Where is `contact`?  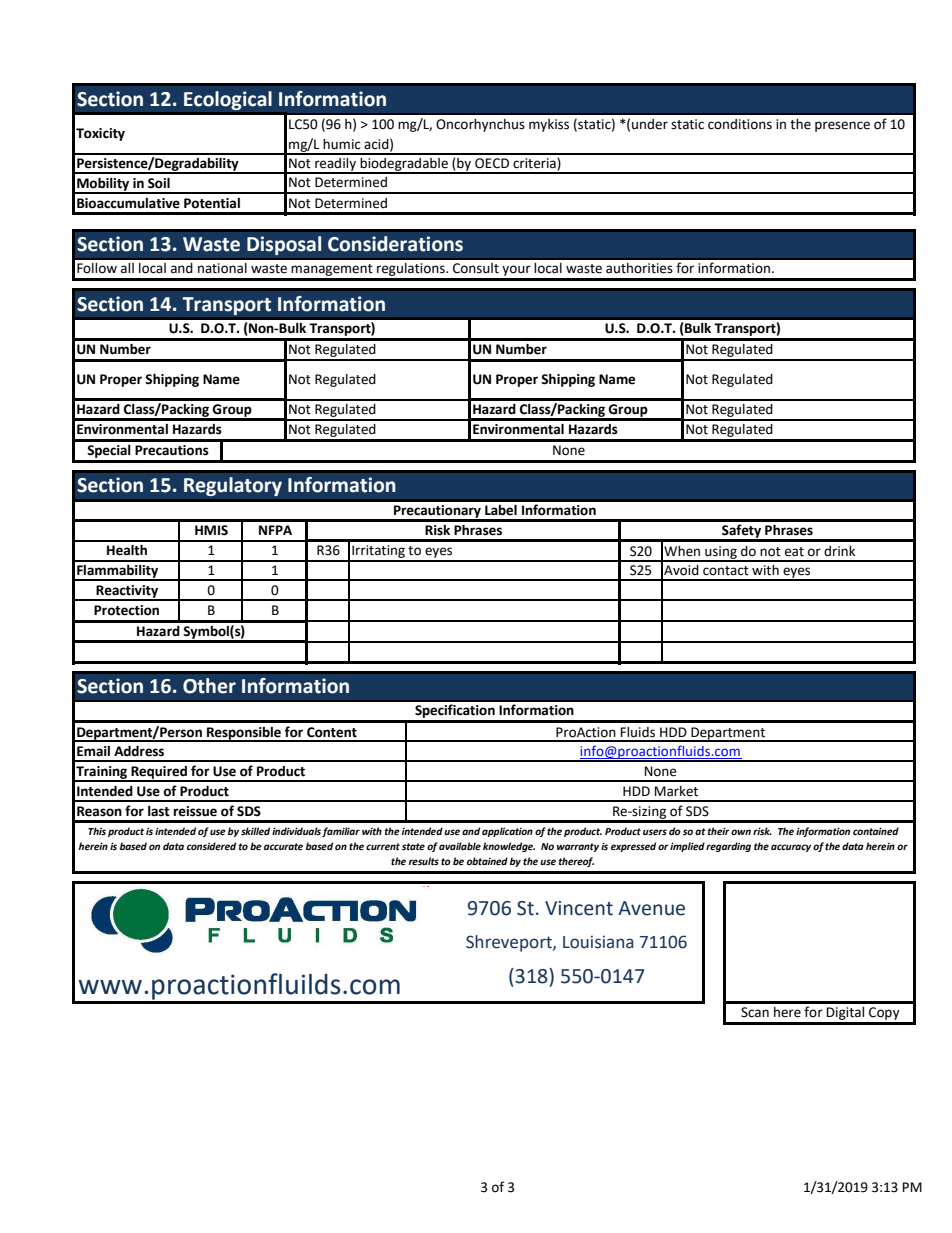 contact is located at coordinates (726, 571).
